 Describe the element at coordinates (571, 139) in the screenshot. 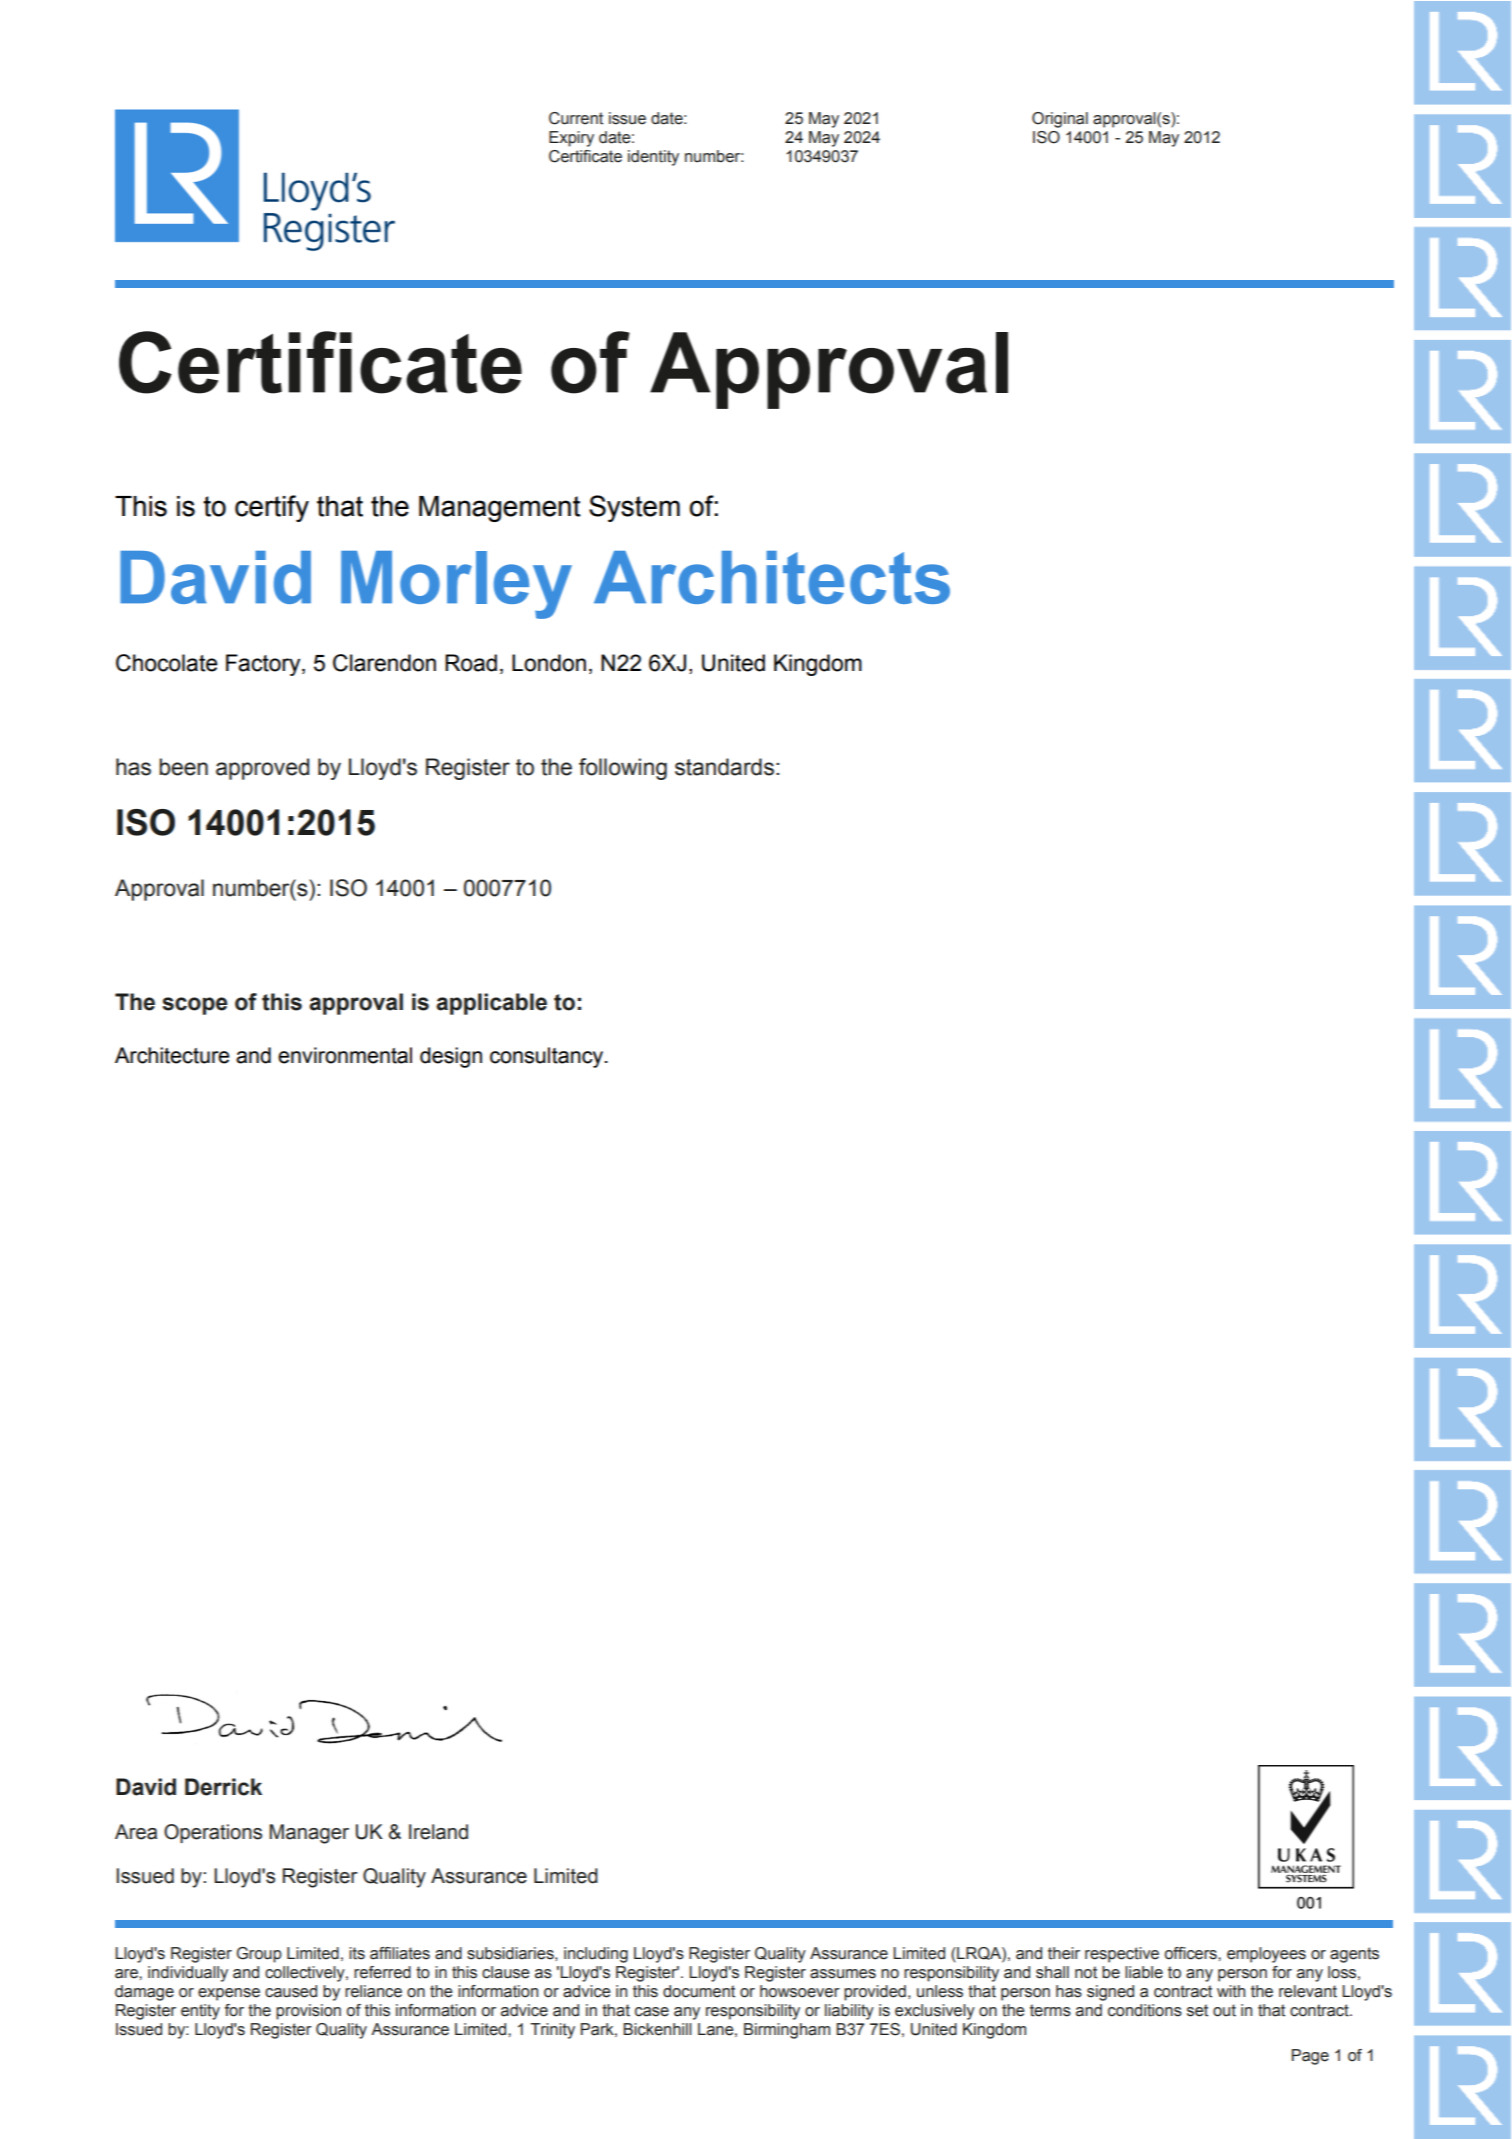

I see `Expiry` at that location.
